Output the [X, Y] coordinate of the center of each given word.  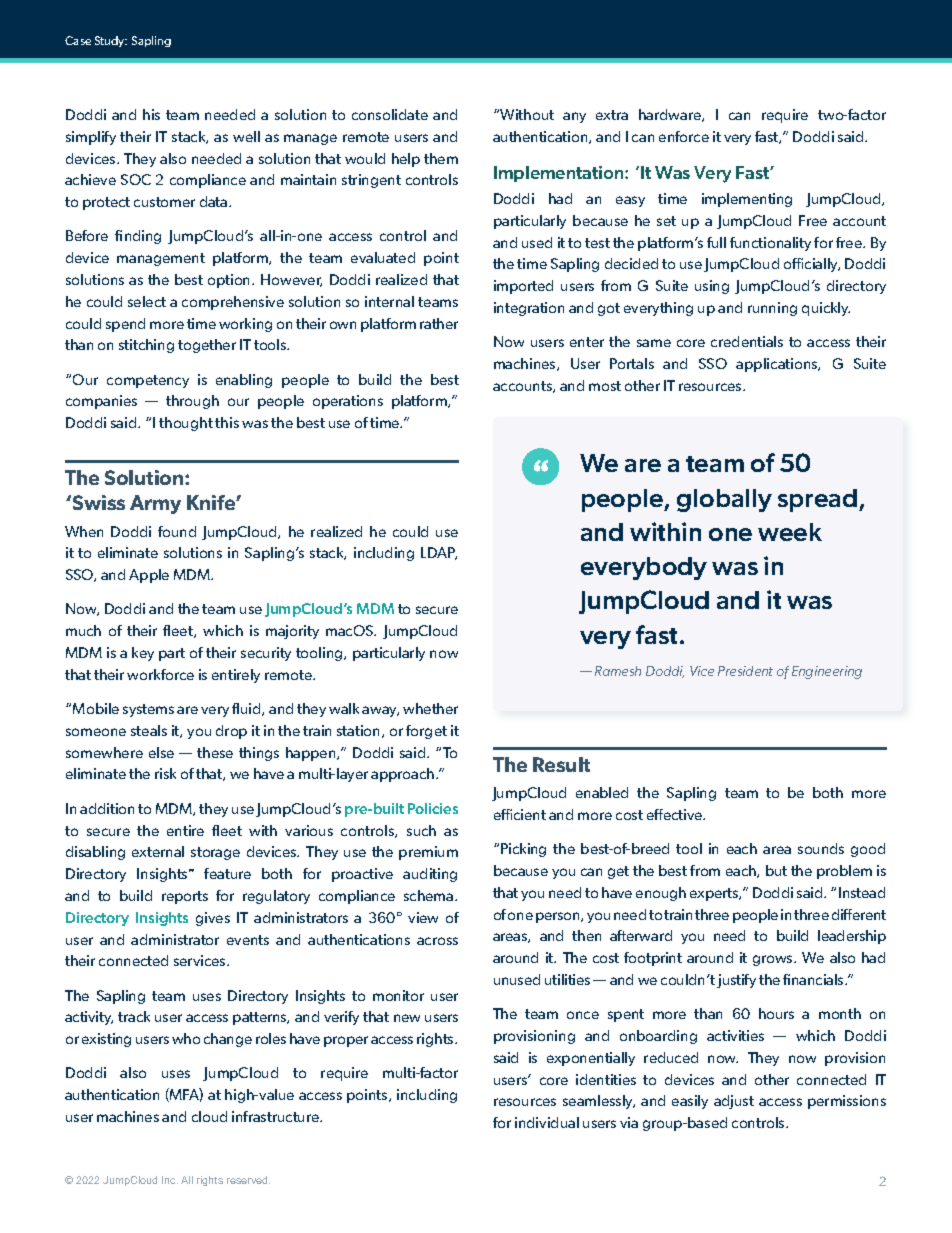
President [745, 671]
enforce [684, 136]
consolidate [390, 114]
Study [111, 41]
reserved [248, 1180]
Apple [149, 576]
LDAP [439, 553]
